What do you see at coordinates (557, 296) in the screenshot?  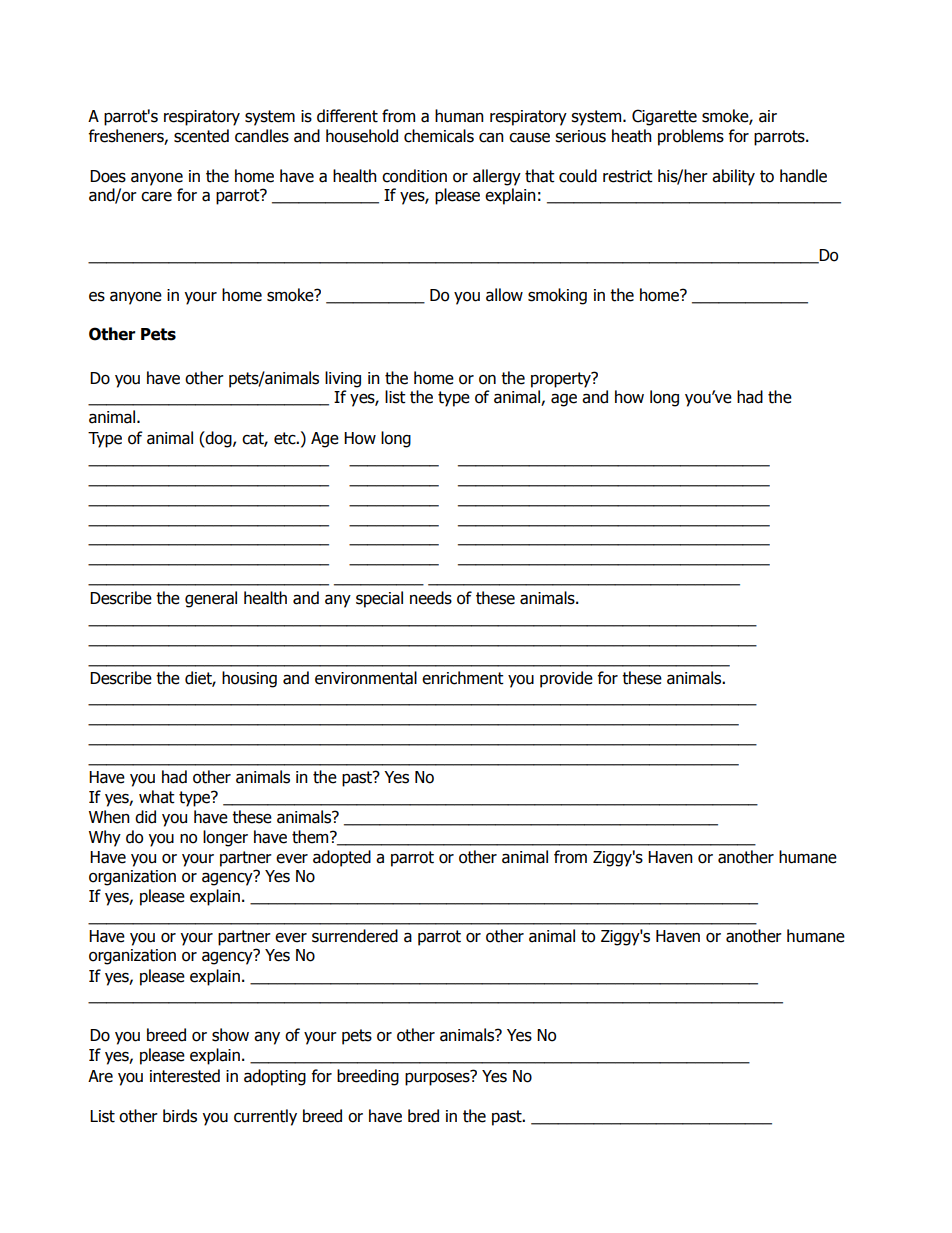 I see `smoking` at bounding box center [557, 296].
